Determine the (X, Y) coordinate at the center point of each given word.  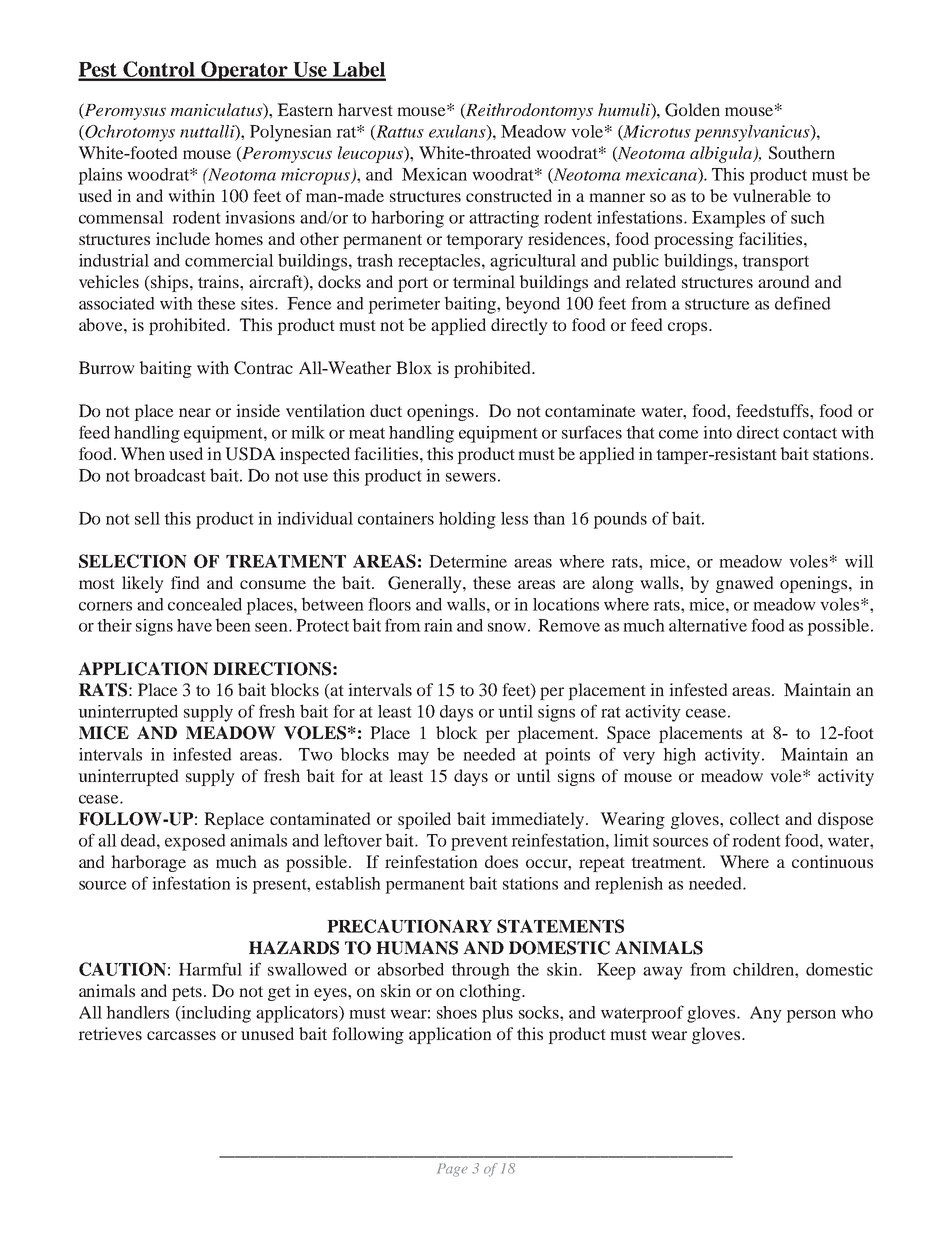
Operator (244, 71)
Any (766, 1014)
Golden (692, 110)
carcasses (181, 1035)
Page (452, 1170)
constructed (509, 195)
